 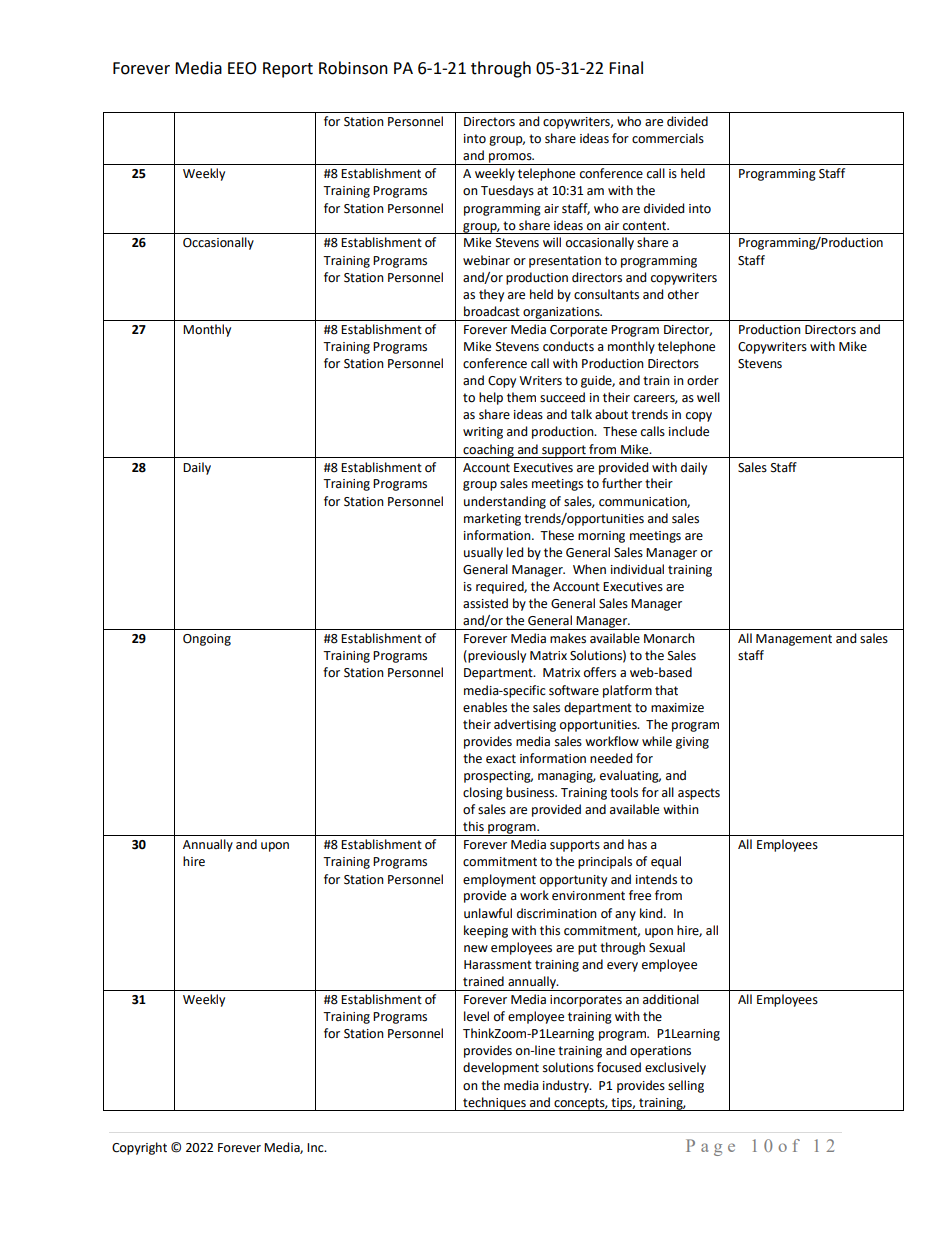 I want to click on Monarch, so click(x=669, y=638).
